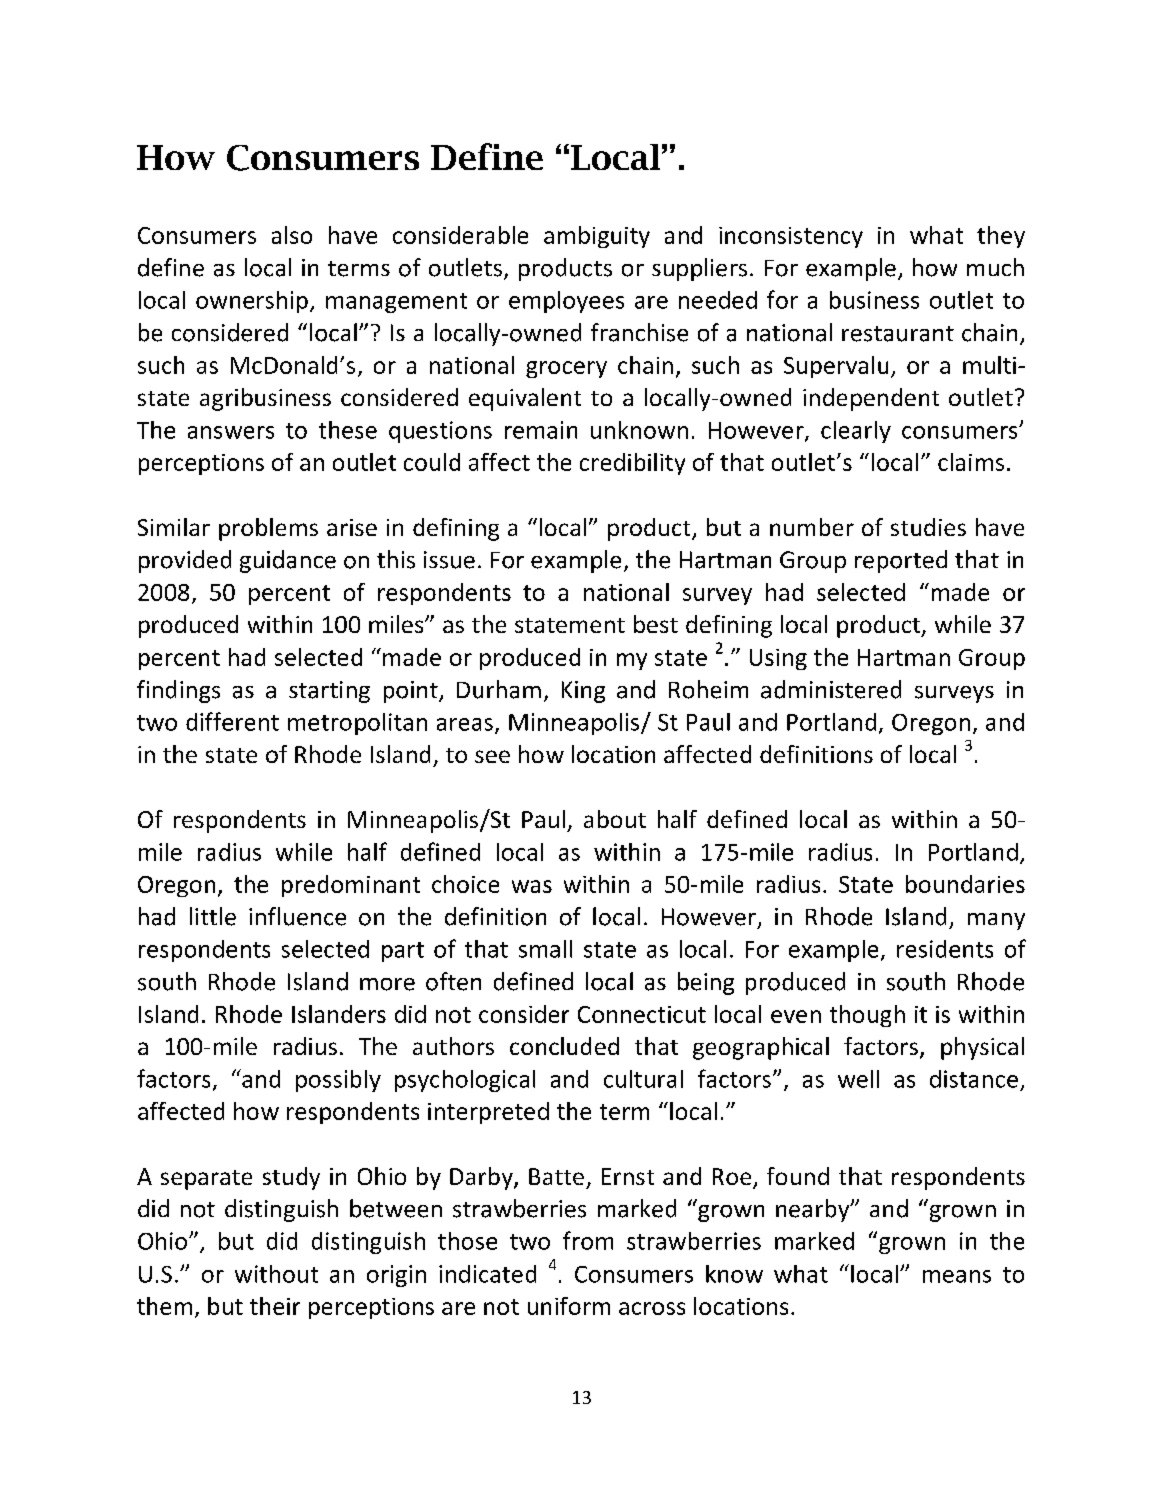 This page has height=1504, width=1163. What do you see at coordinates (232, 721) in the page?
I see `different` at bounding box center [232, 721].
